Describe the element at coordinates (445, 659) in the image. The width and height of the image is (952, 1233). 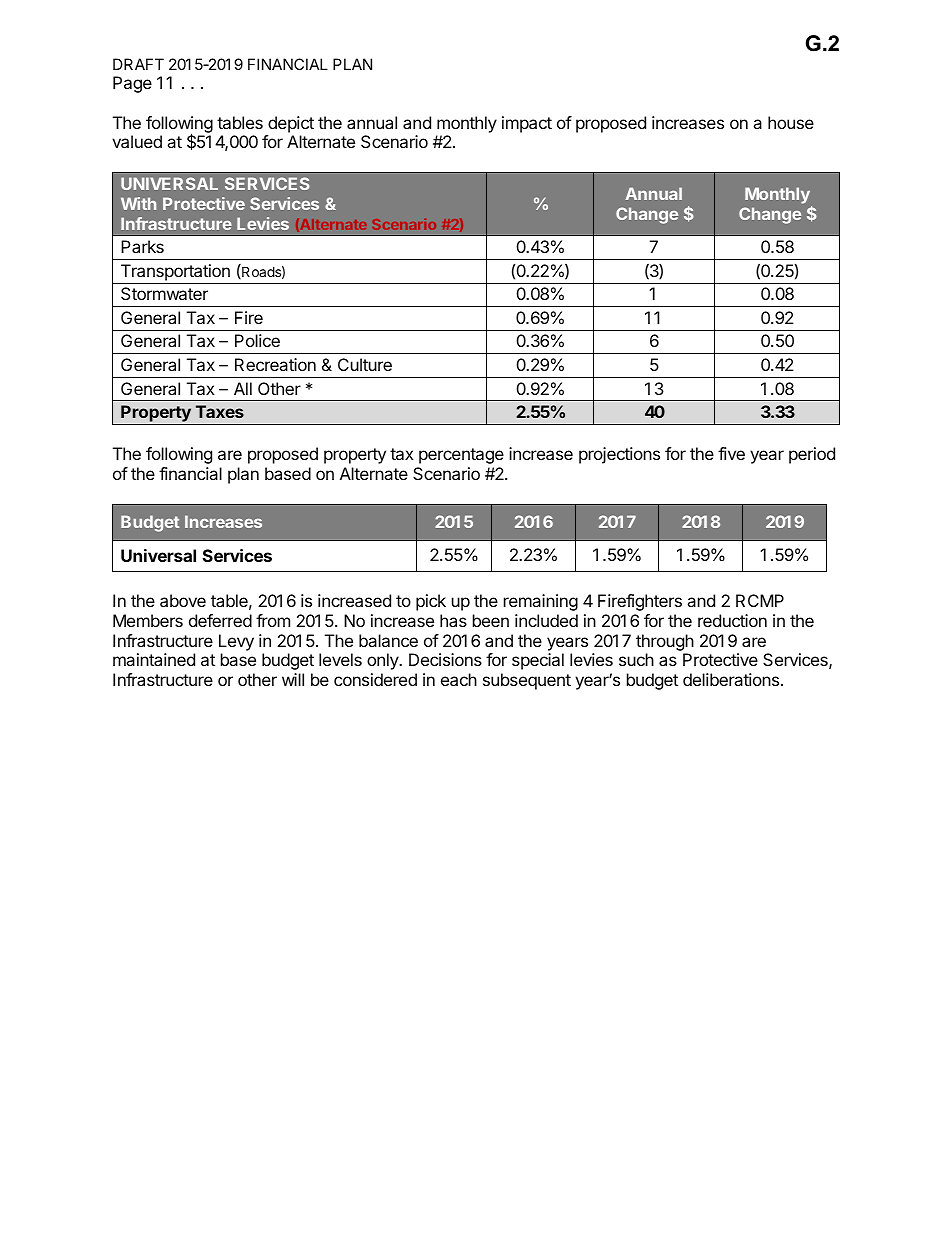
I see `Decisions` at that location.
